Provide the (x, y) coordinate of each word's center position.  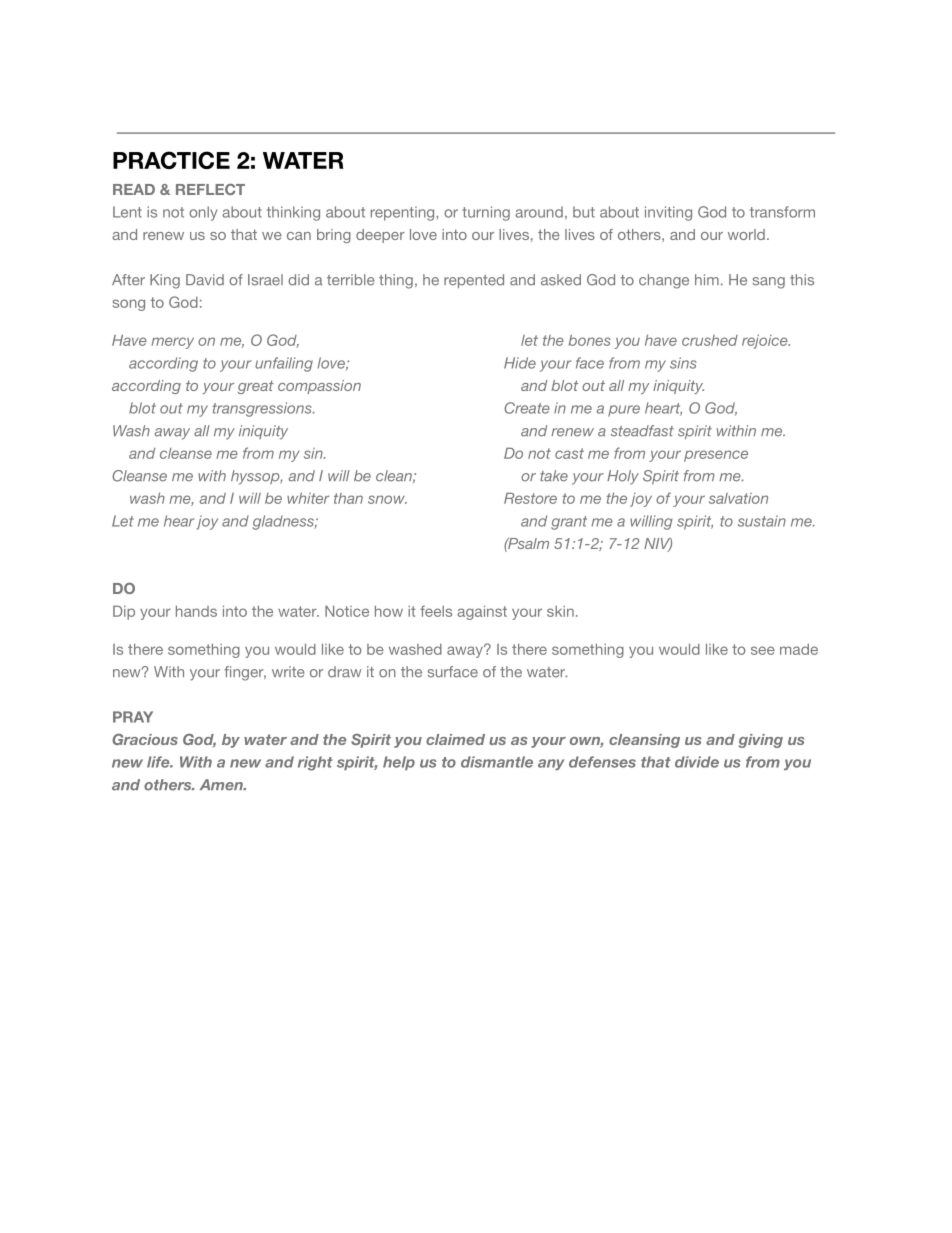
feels (436, 611)
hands (196, 611)
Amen (222, 785)
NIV (658, 544)
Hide (520, 363)
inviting (668, 213)
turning (486, 213)
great (256, 387)
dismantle (497, 762)
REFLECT (210, 189)
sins (683, 363)
